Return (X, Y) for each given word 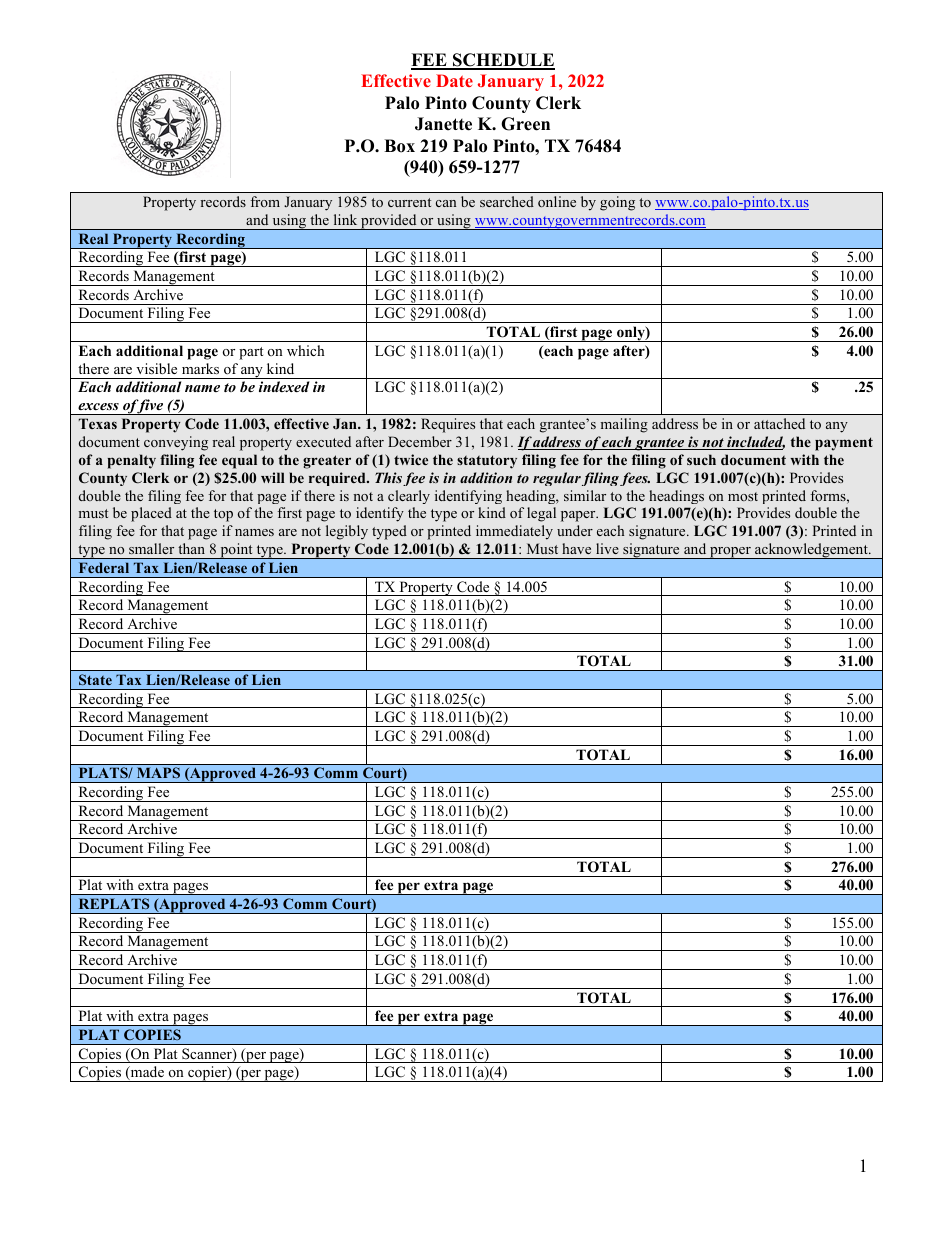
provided (389, 222)
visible (156, 368)
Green (525, 124)
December (420, 441)
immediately (514, 532)
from (265, 201)
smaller (151, 548)
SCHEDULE (503, 61)
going (617, 203)
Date (454, 80)
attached (779, 423)
